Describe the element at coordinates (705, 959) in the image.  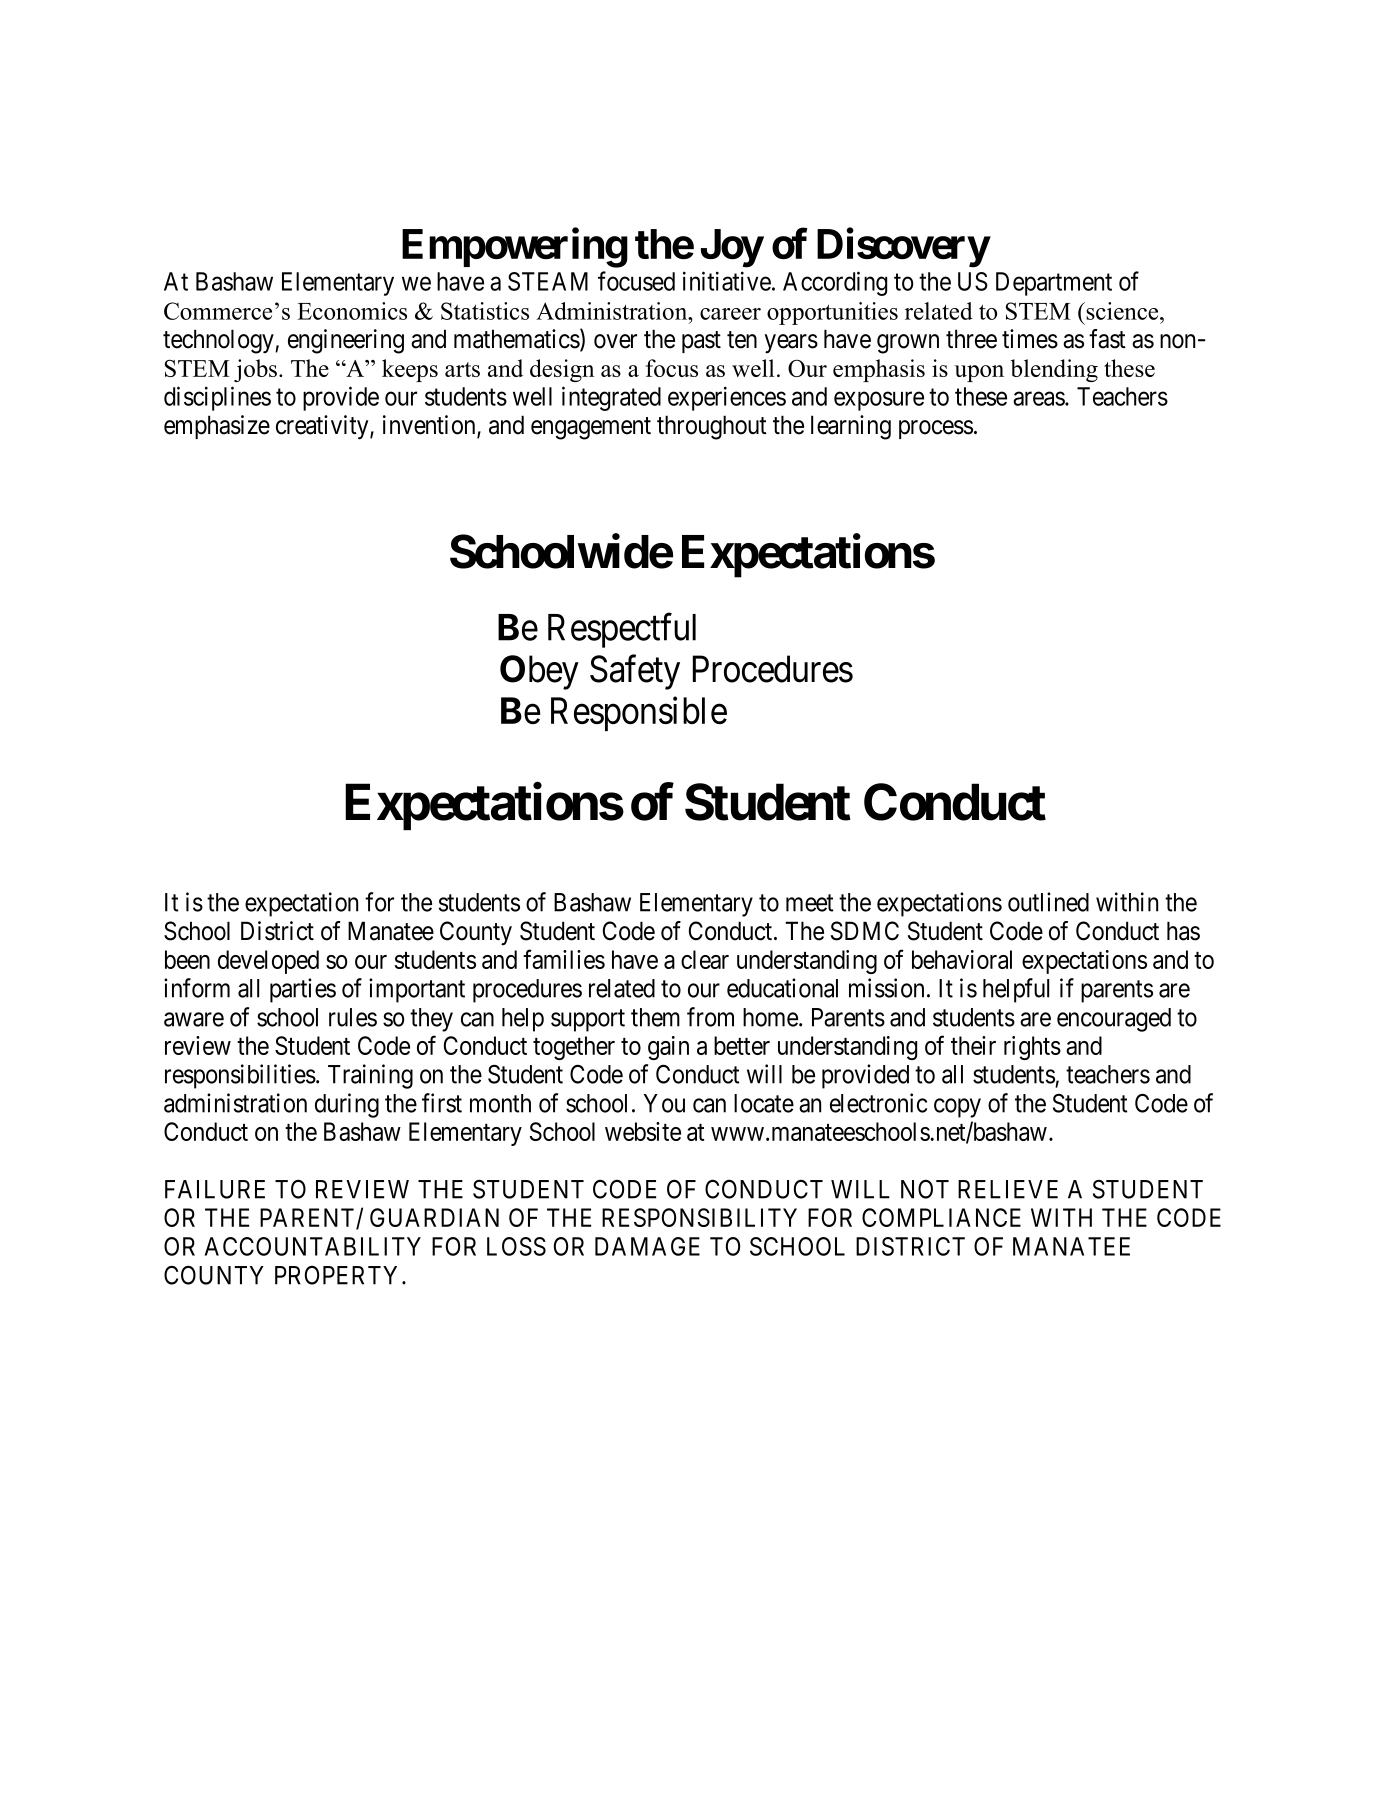
I see `clear` at that location.
